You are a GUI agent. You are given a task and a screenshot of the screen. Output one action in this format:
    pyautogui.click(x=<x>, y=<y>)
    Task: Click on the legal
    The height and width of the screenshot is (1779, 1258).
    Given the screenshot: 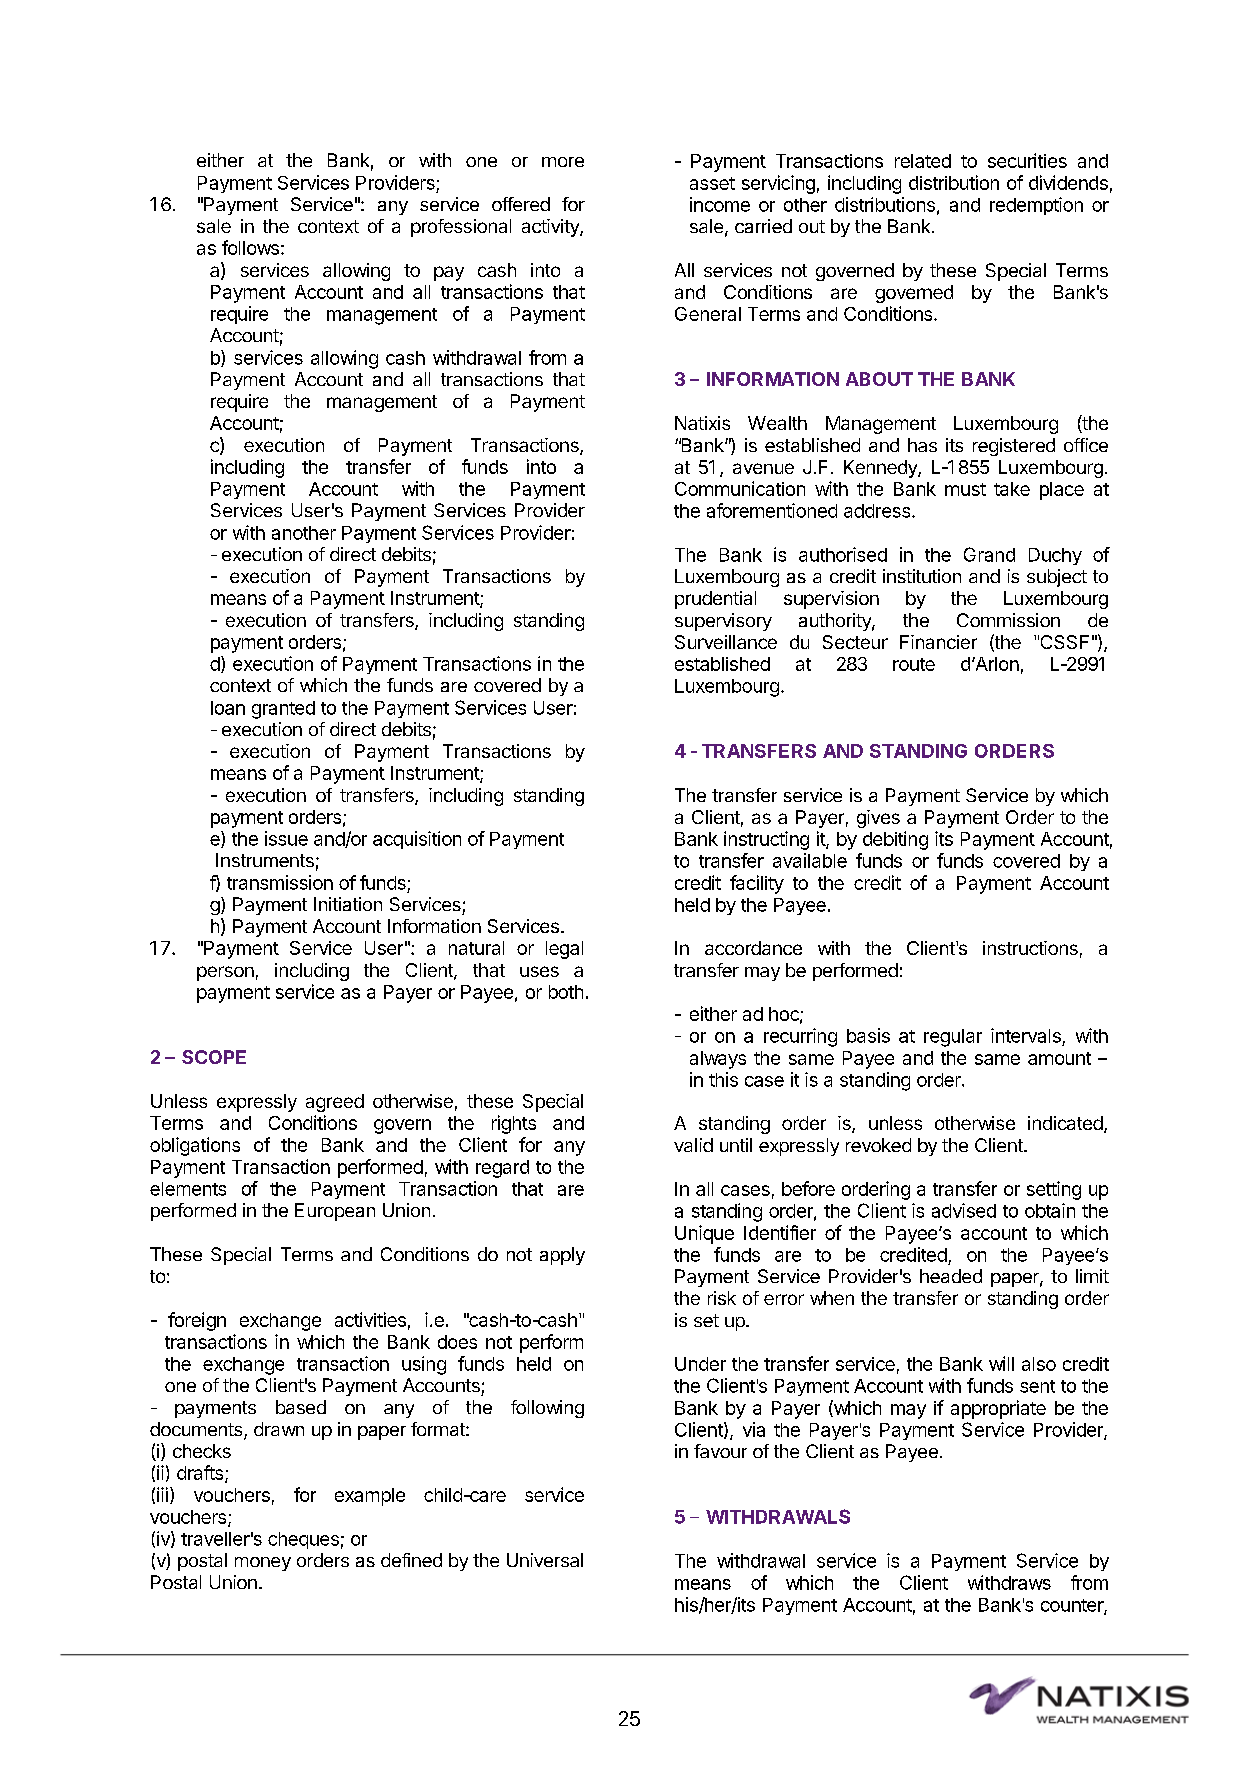 What is the action you would take?
    pyautogui.click(x=564, y=950)
